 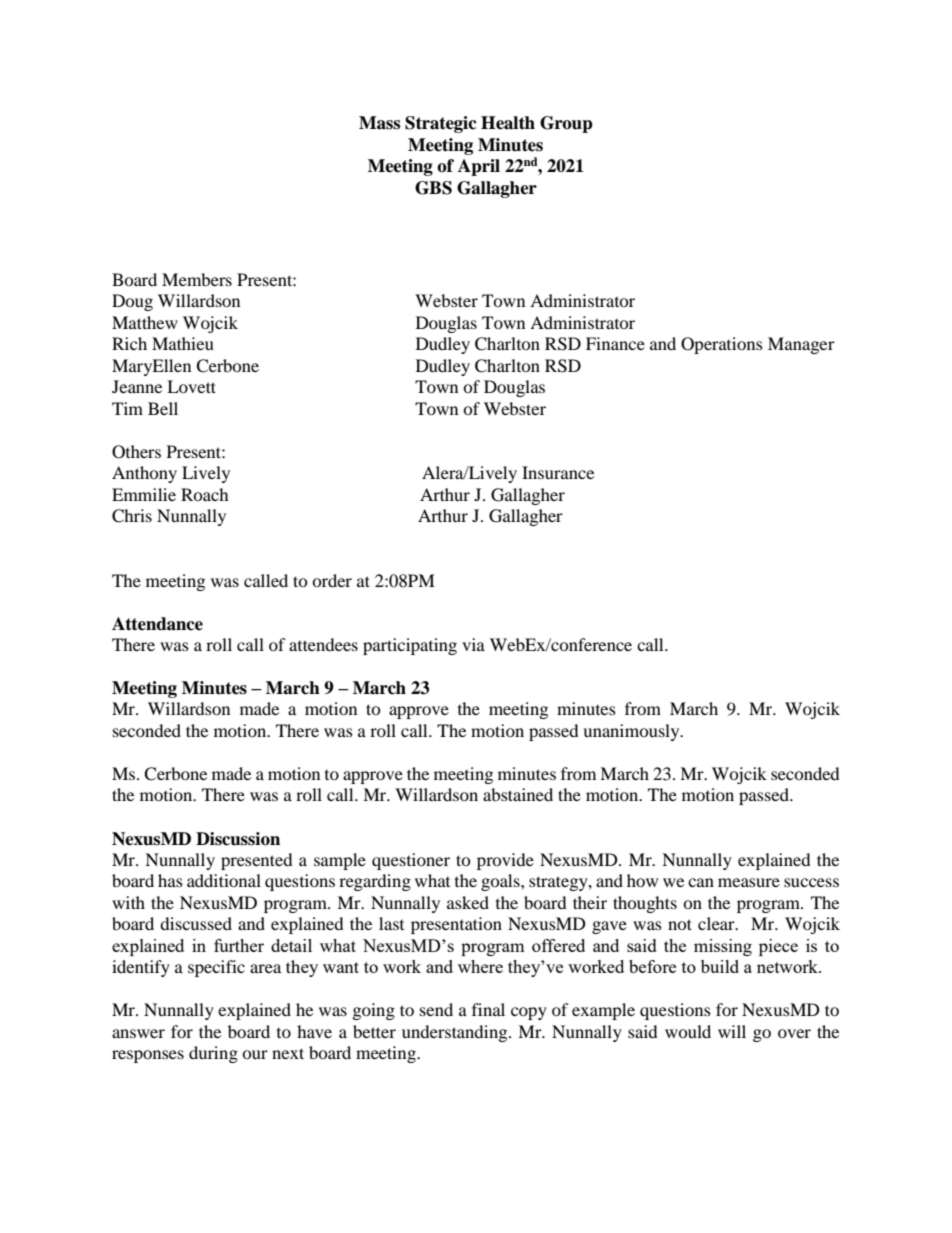 I want to click on April, so click(x=479, y=167).
